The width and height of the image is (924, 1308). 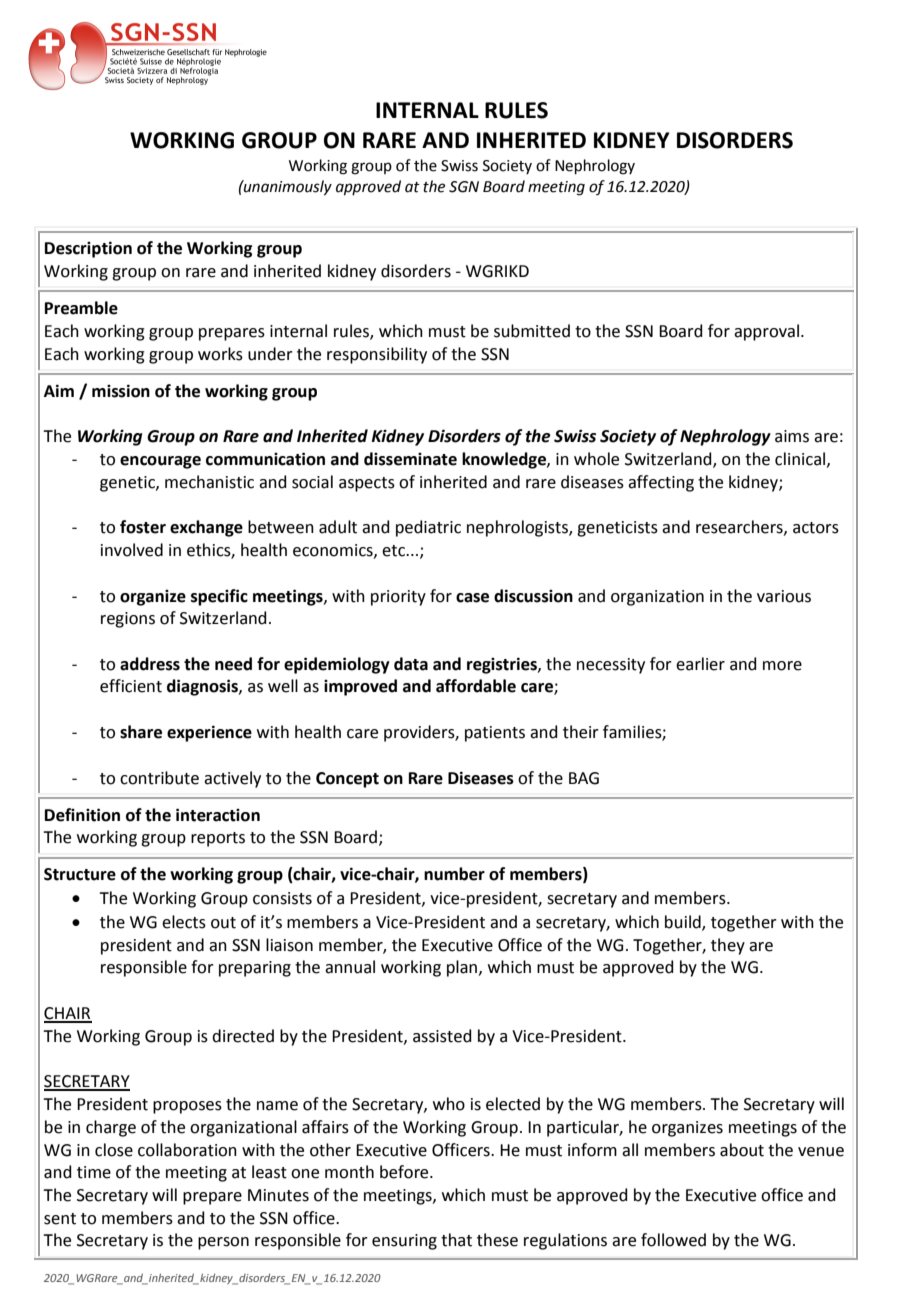 I want to click on share, so click(x=141, y=732).
